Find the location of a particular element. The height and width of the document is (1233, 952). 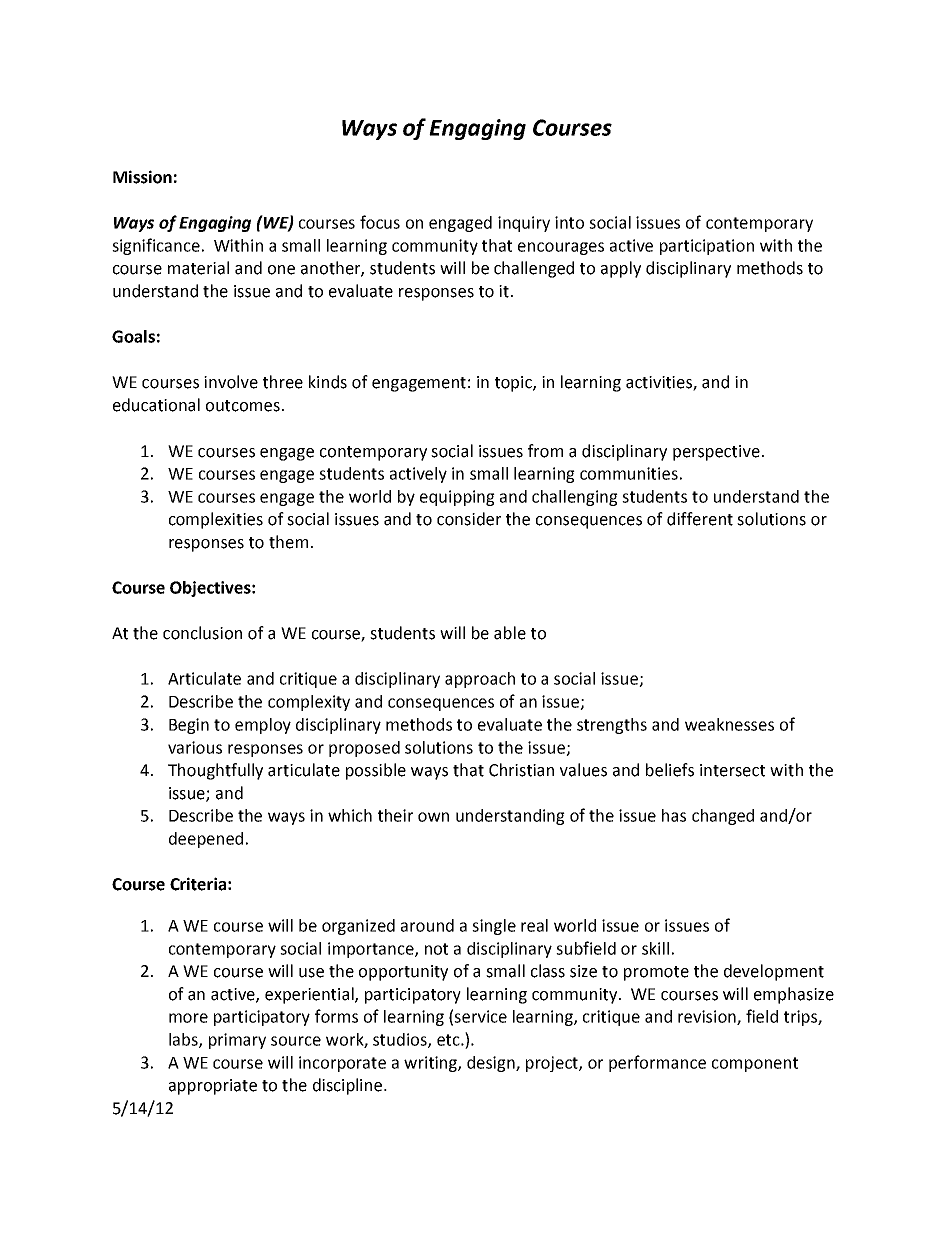

labs is located at coordinates (184, 1040).
